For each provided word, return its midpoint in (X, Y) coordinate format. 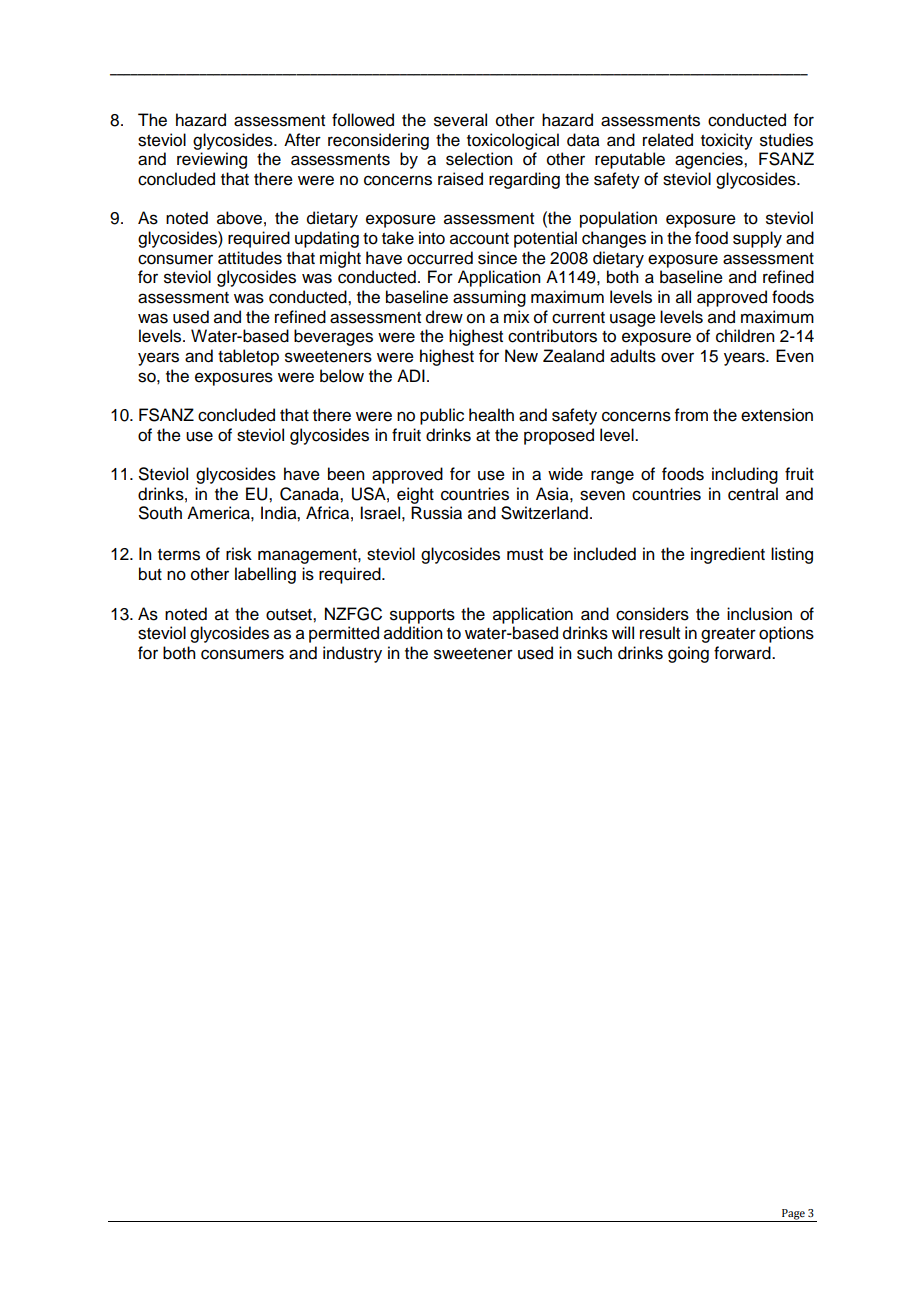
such (594, 653)
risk (239, 554)
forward (743, 653)
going (688, 654)
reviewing (212, 160)
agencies (710, 160)
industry (352, 654)
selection (479, 159)
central (753, 494)
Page (793, 1215)
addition (413, 633)
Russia (436, 513)
